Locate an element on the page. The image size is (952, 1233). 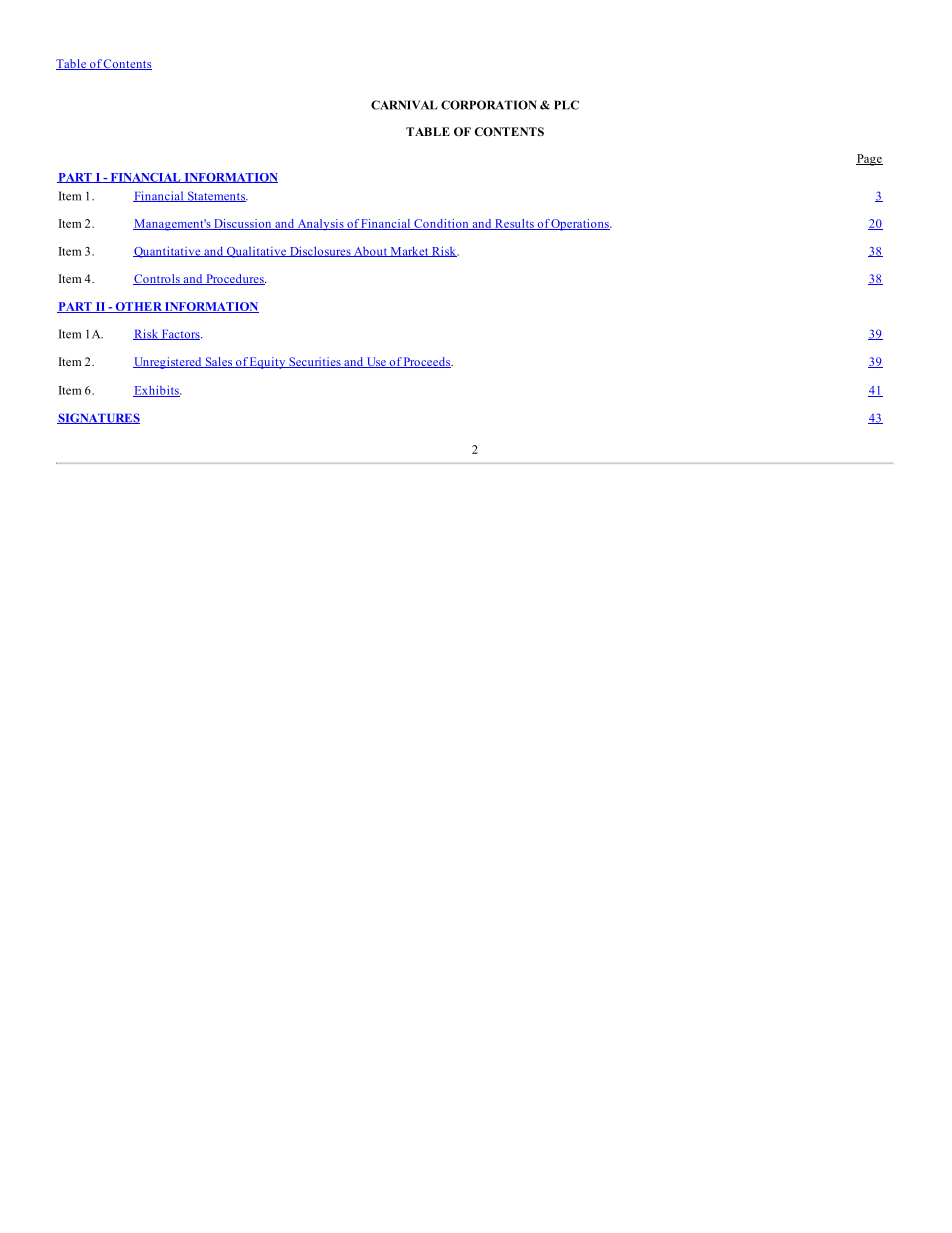
Operations is located at coordinates (580, 225).
